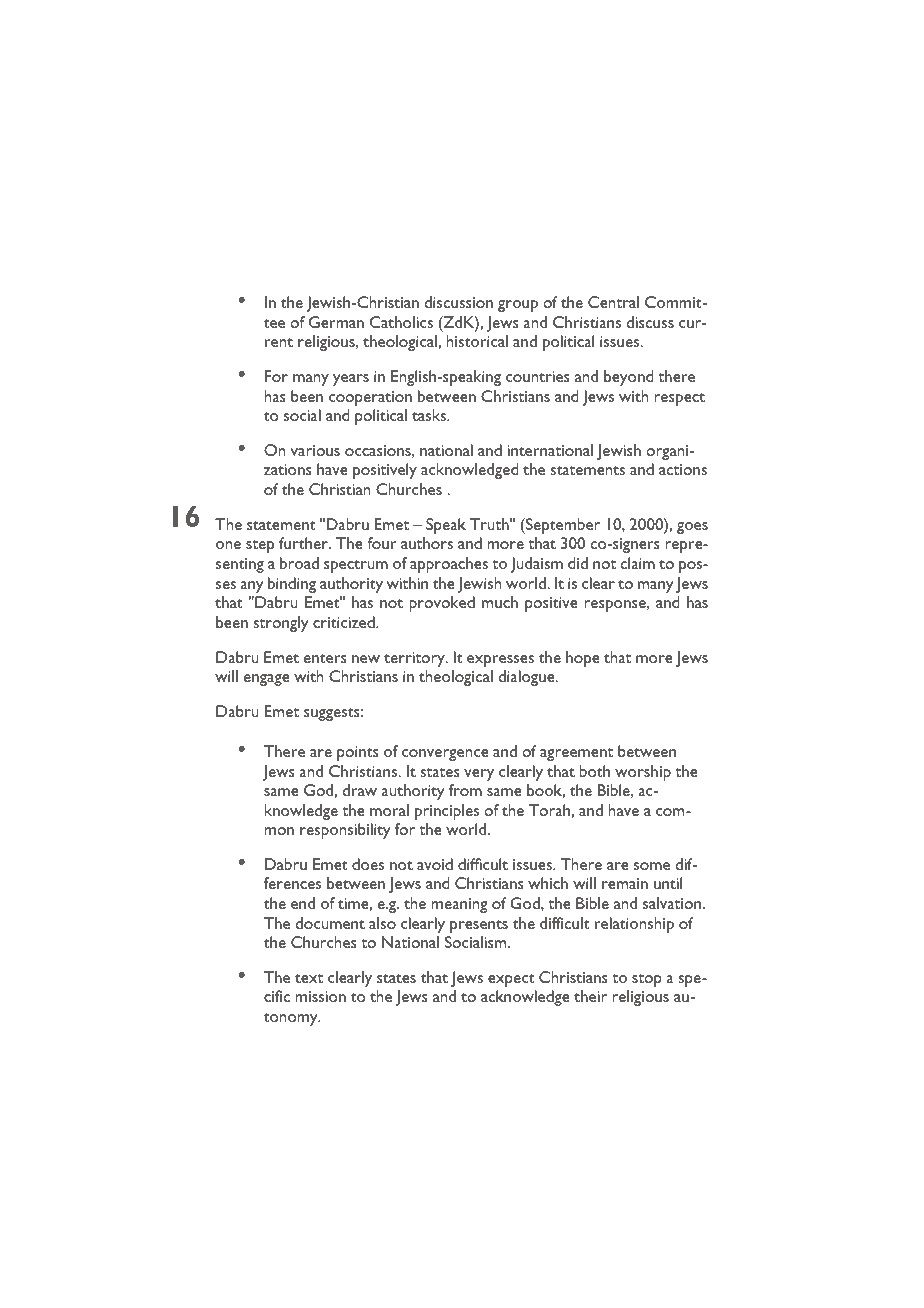 Image resolution: width=924 pixels, height=1308 pixels. Describe the element at coordinates (267, 680) in the screenshot. I see `engage` at that location.
